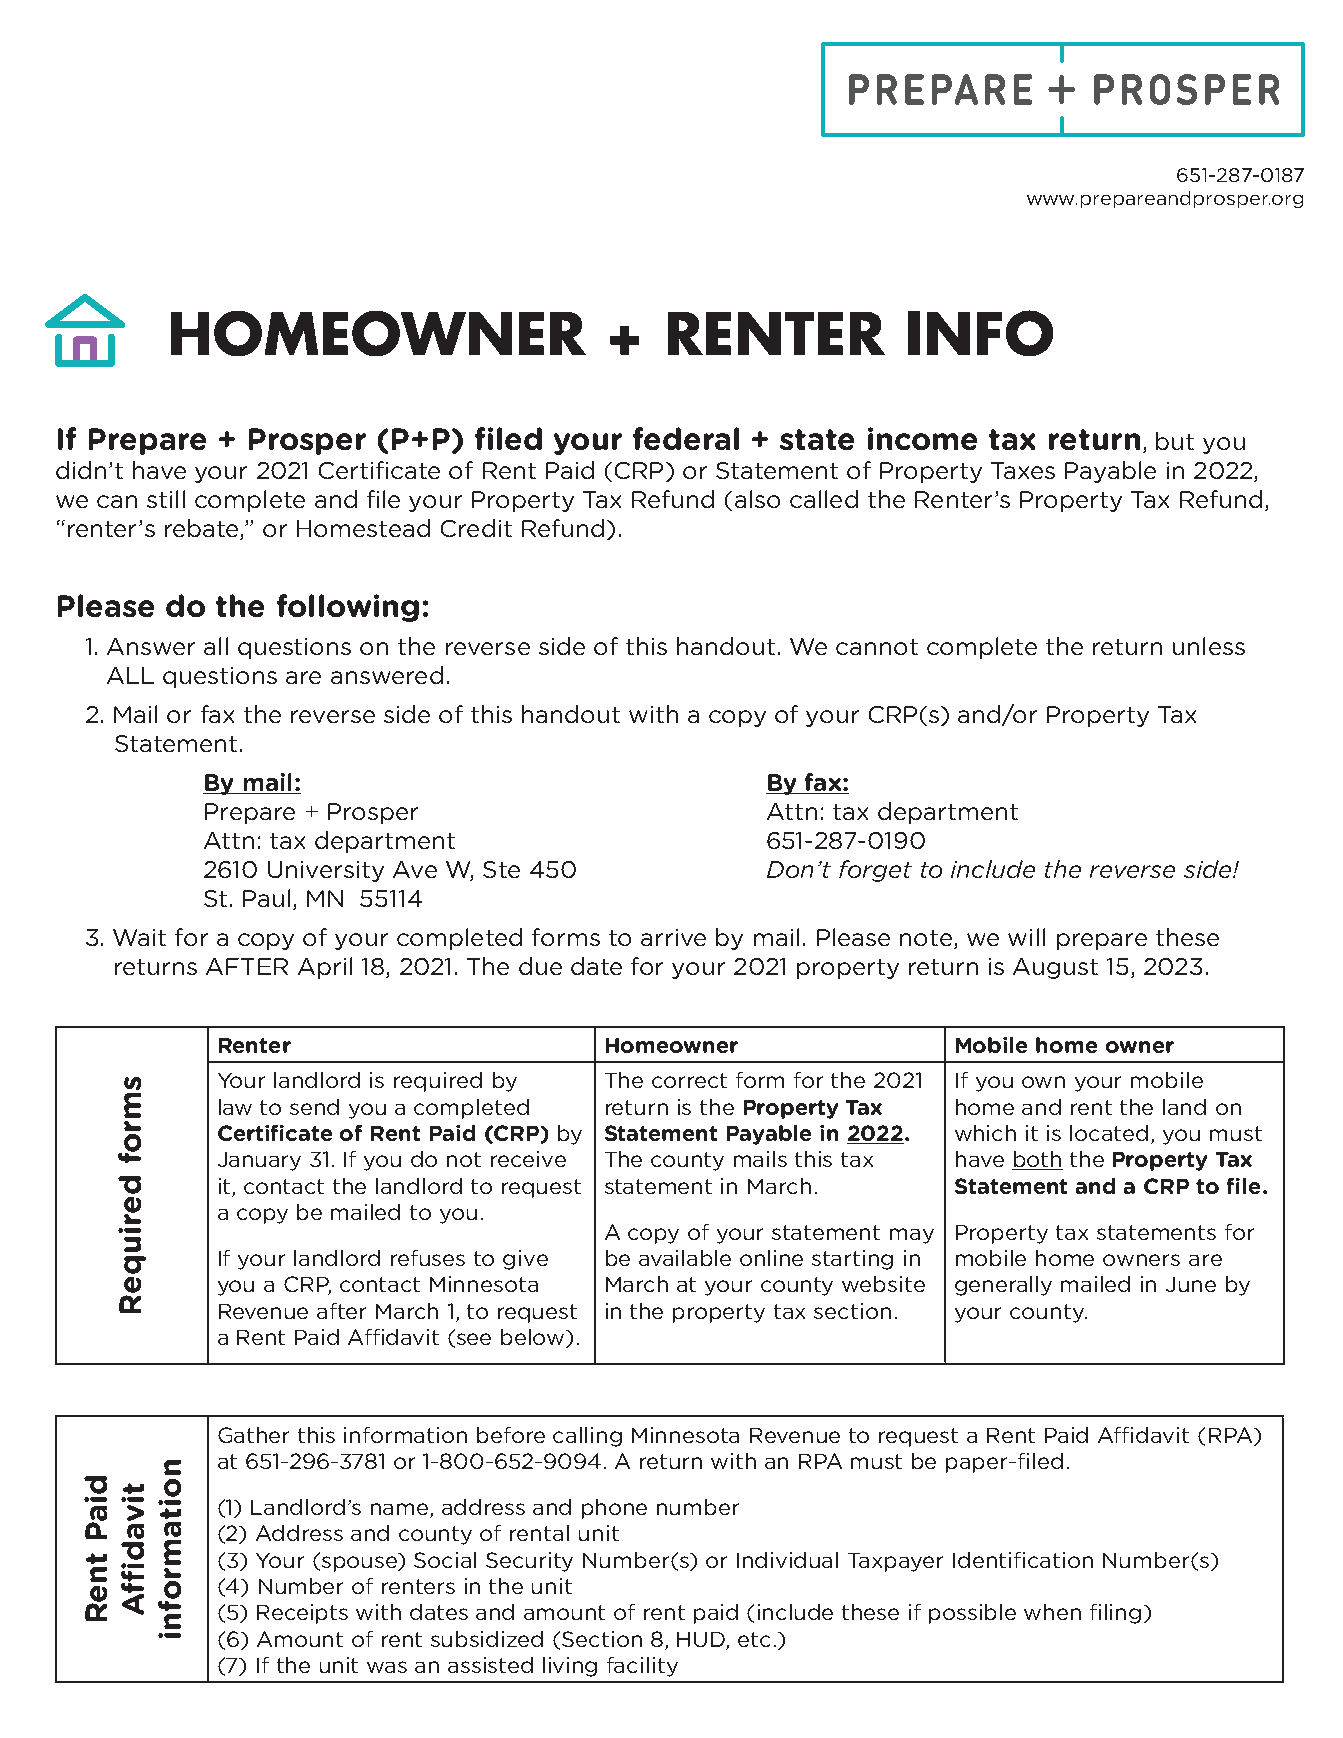 The image size is (1343, 1738). I want to click on Receipts, so click(302, 1614).
